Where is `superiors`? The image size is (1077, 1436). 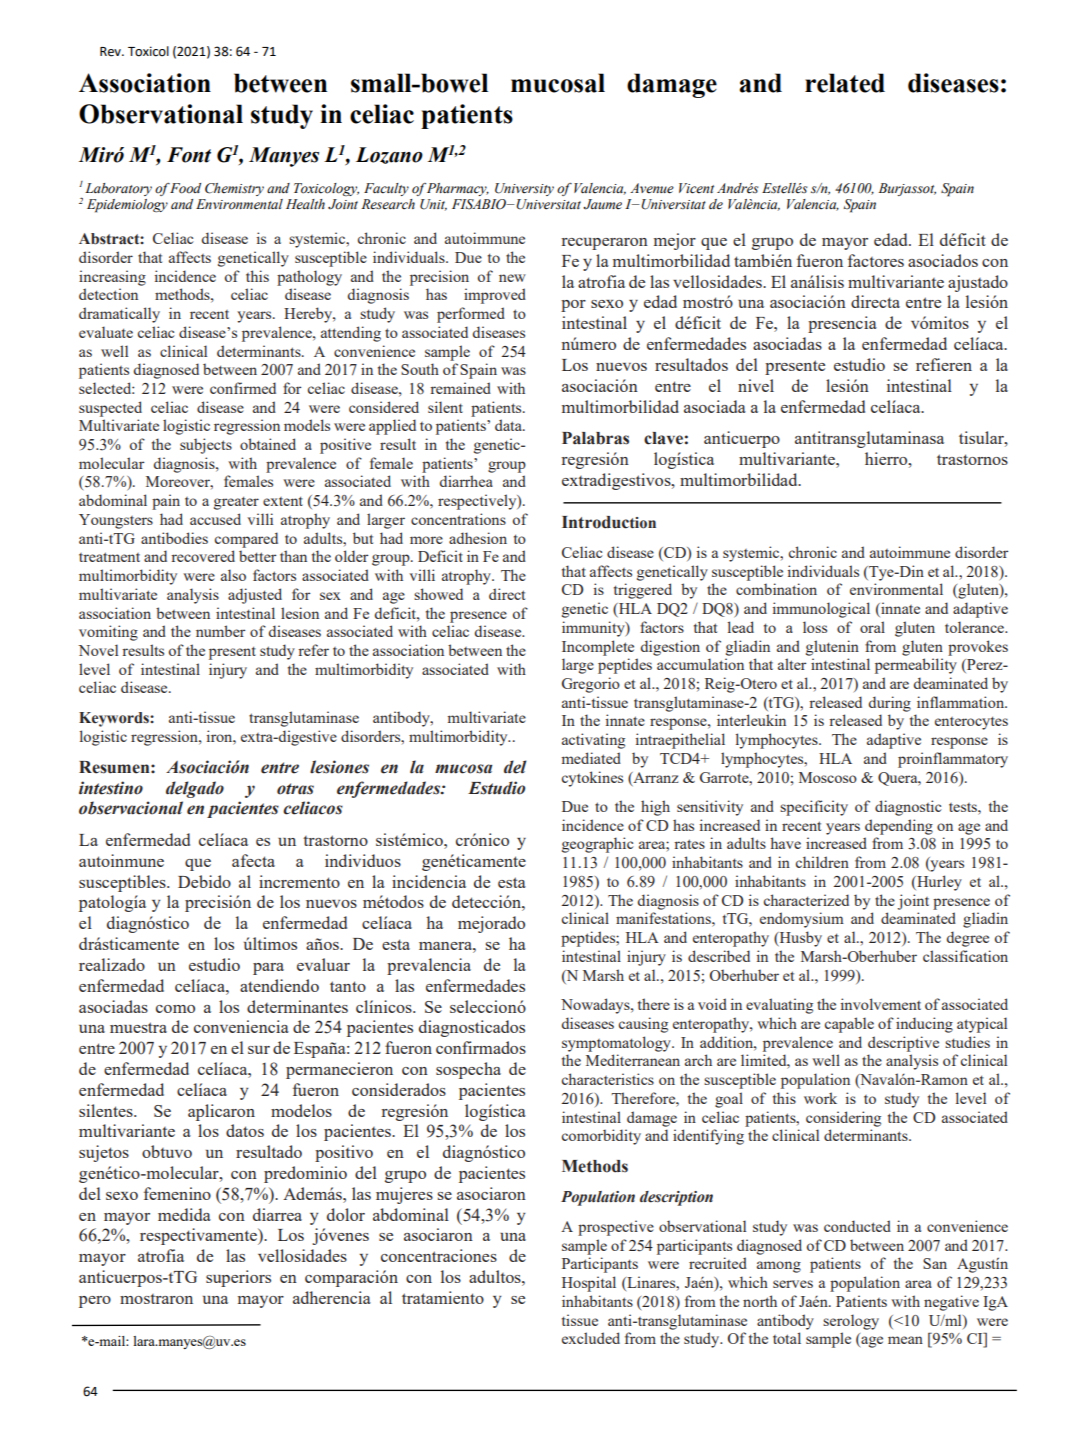
superiors is located at coordinates (238, 1278).
